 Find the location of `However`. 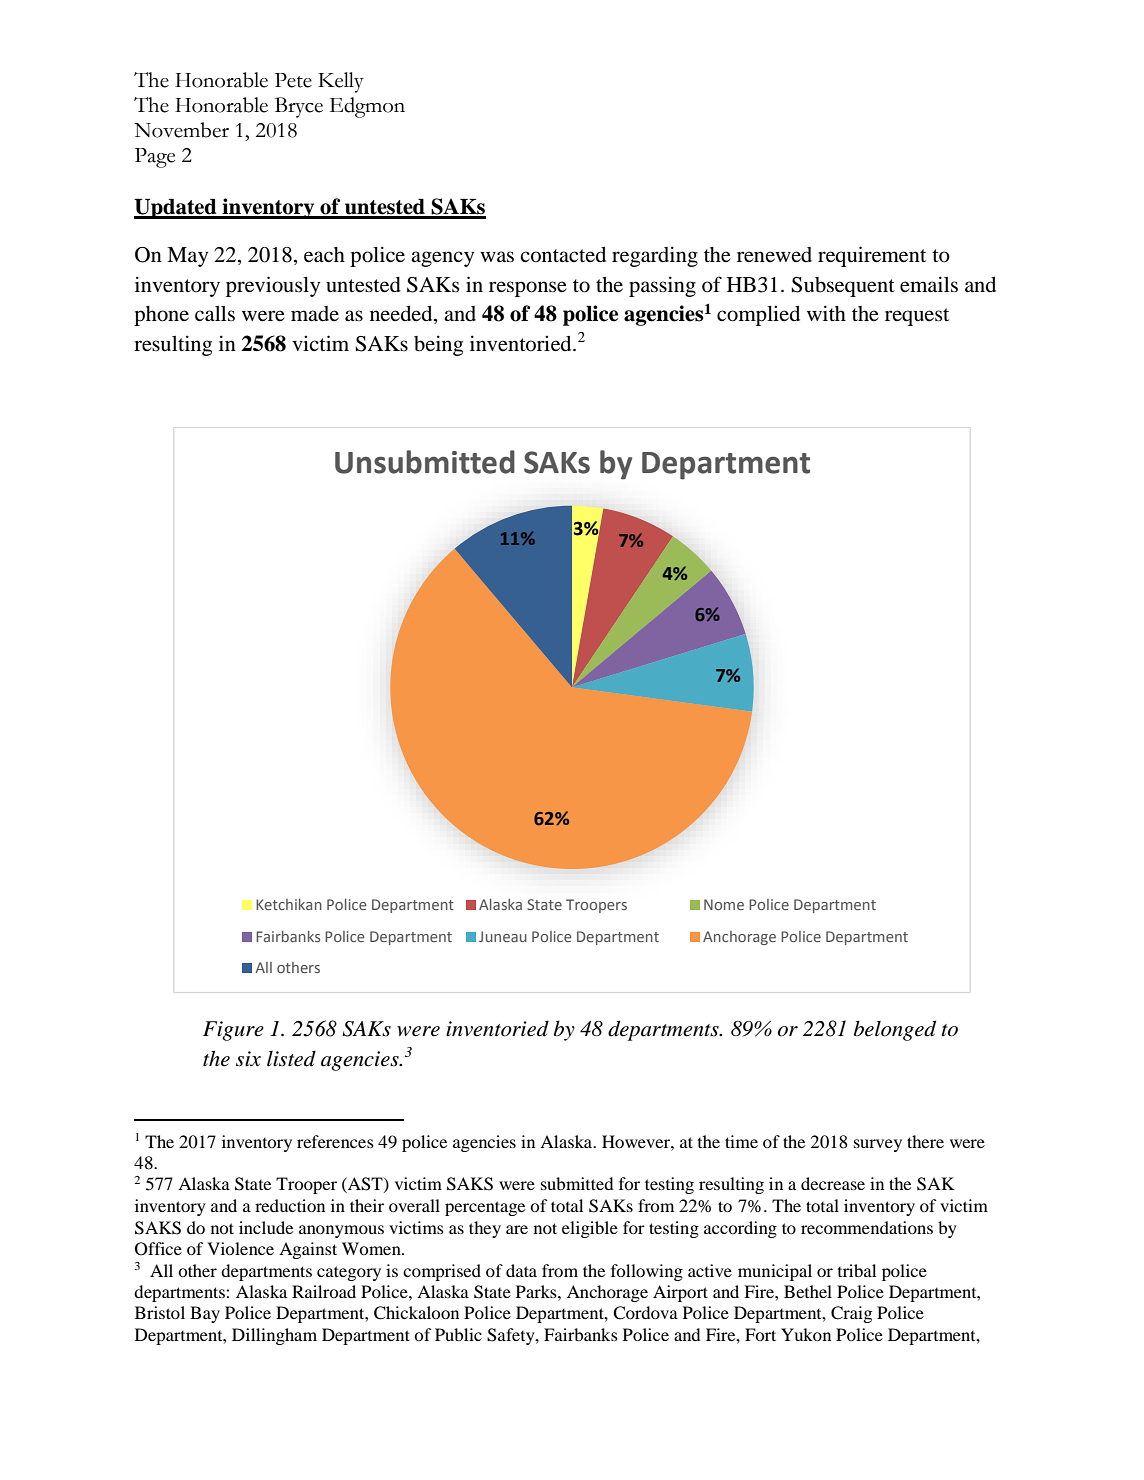

However is located at coordinates (637, 1141).
